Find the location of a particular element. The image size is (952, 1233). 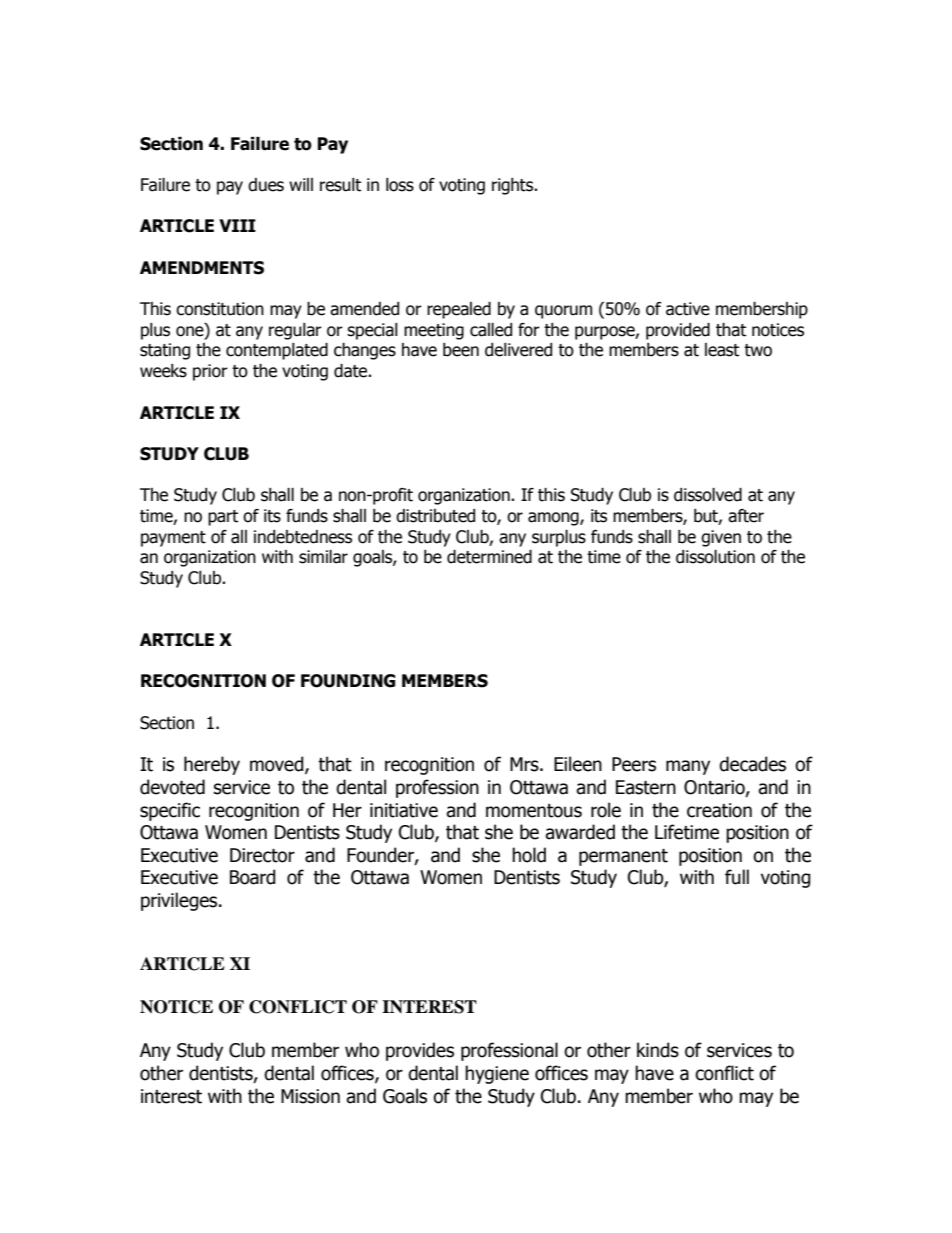

rights is located at coordinates (514, 186).
